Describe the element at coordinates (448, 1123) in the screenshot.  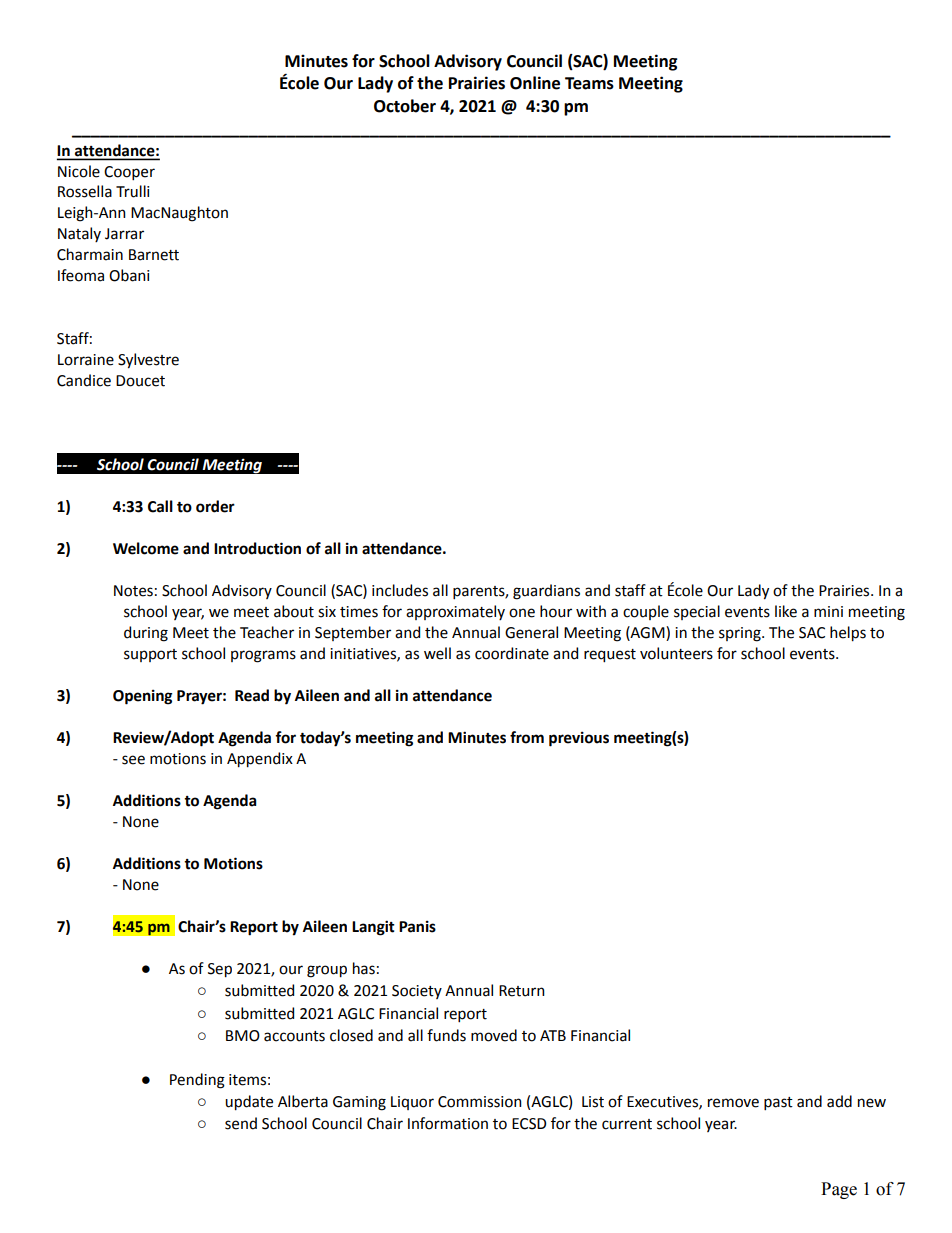
I see `Information` at that location.
